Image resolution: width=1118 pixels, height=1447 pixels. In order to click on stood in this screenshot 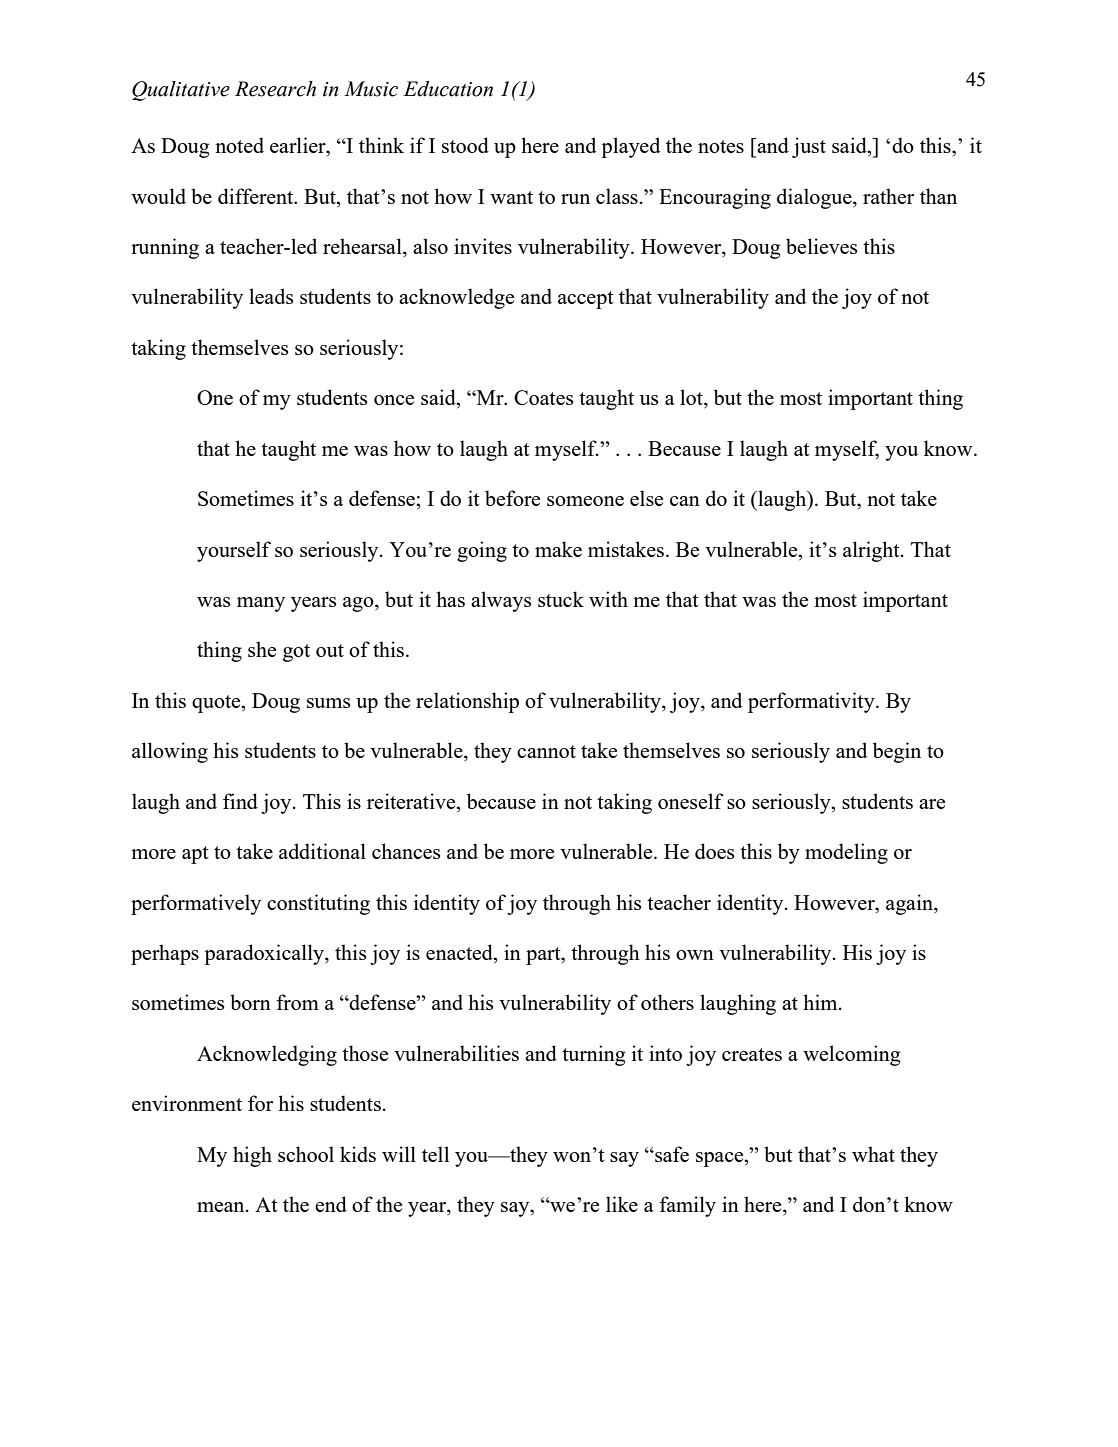, I will do `click(465, 145)`.
